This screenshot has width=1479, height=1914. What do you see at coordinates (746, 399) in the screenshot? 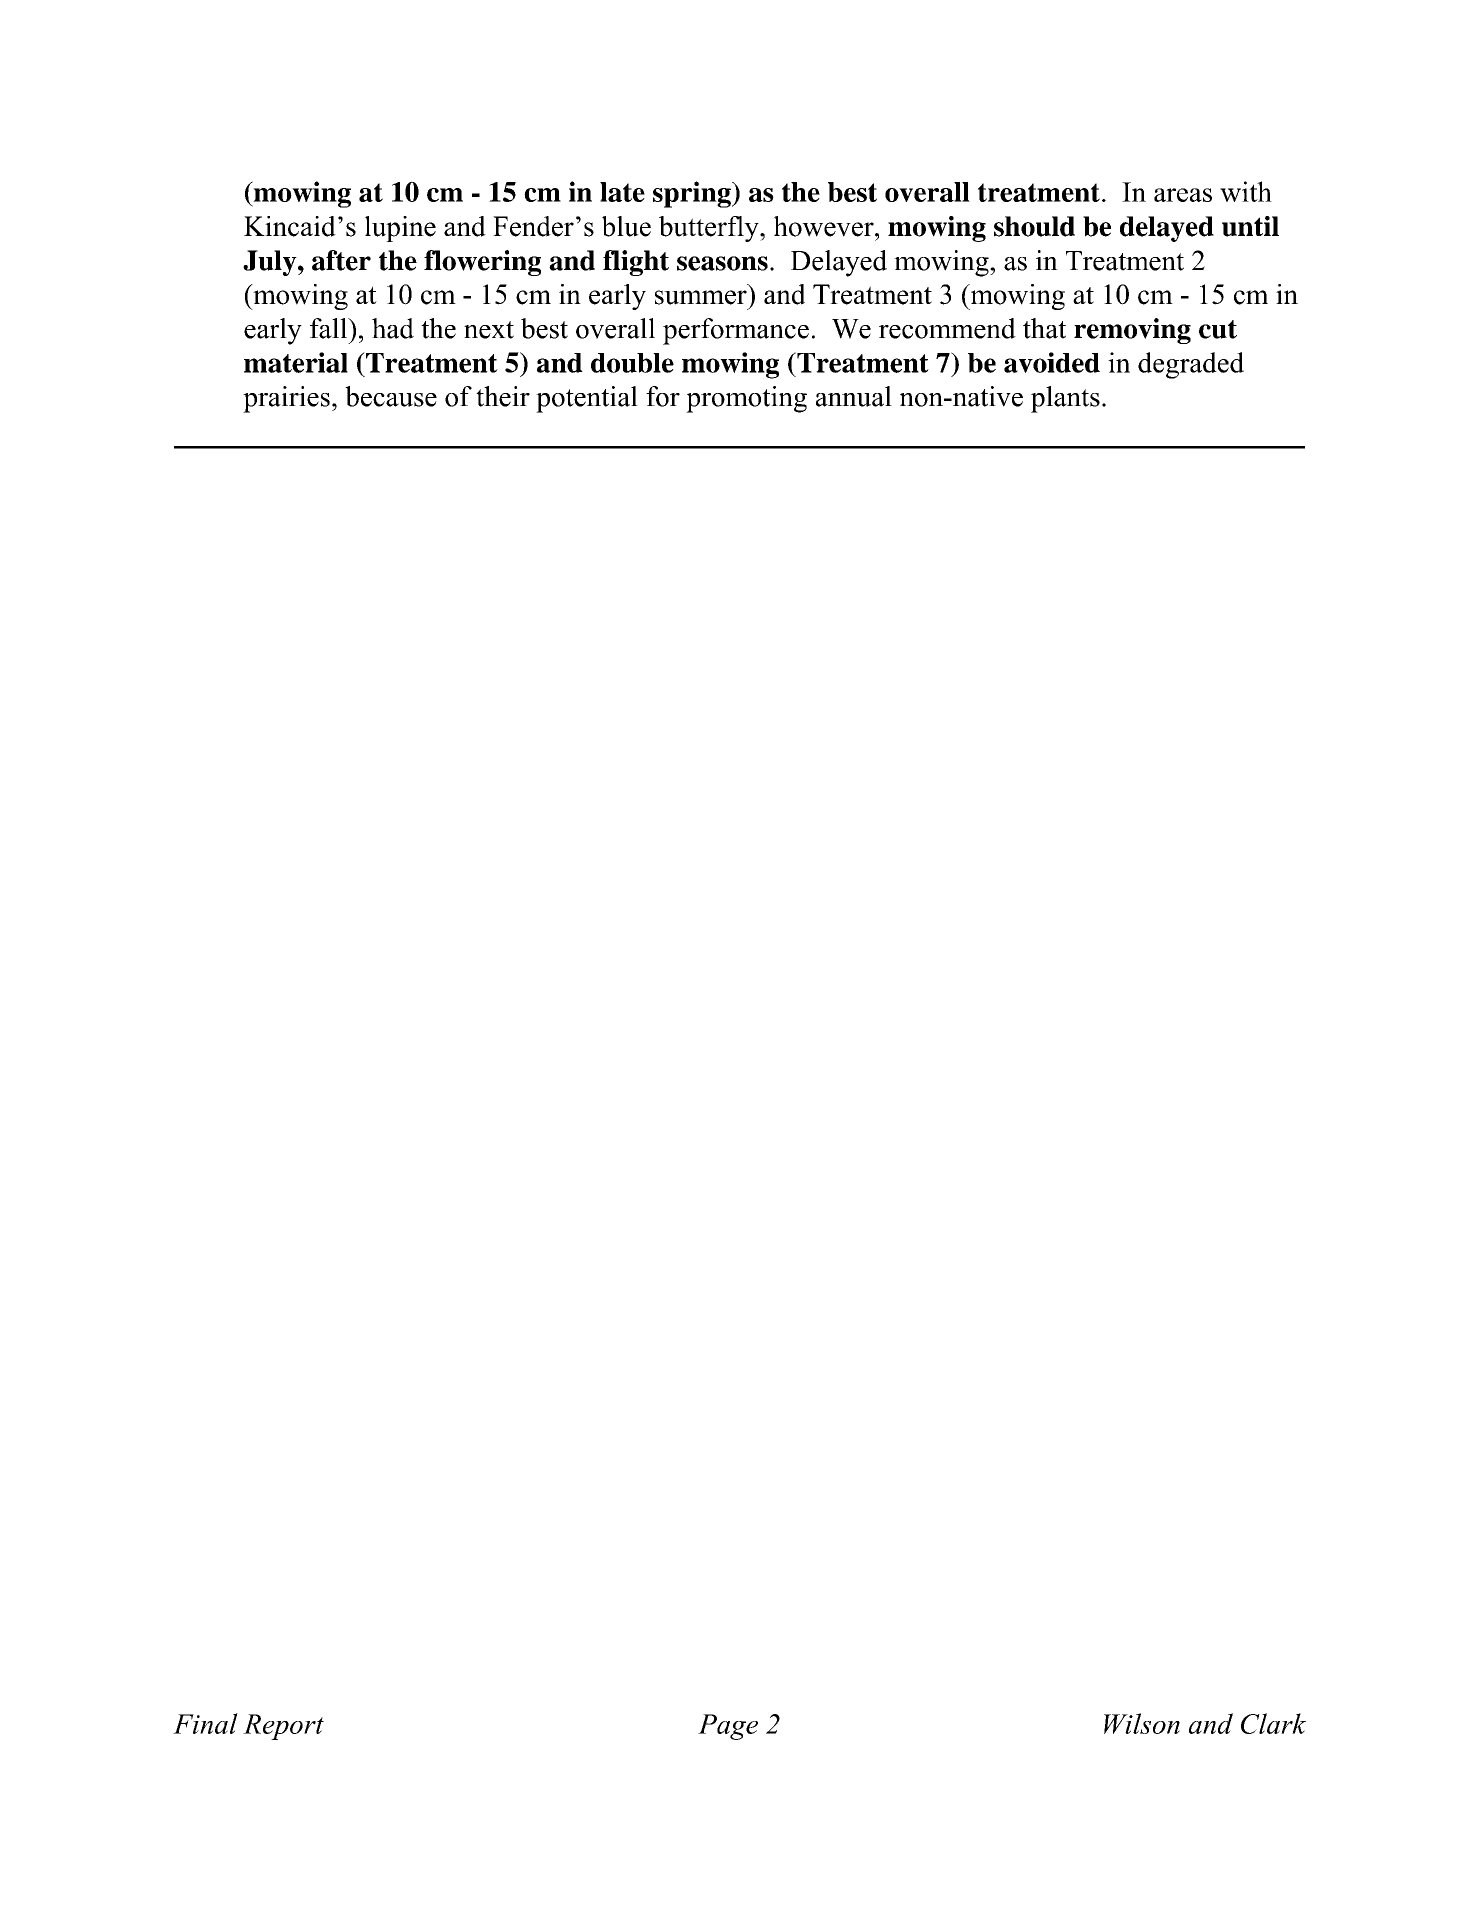
I see `promoting` at bounding box center [746, 399].
